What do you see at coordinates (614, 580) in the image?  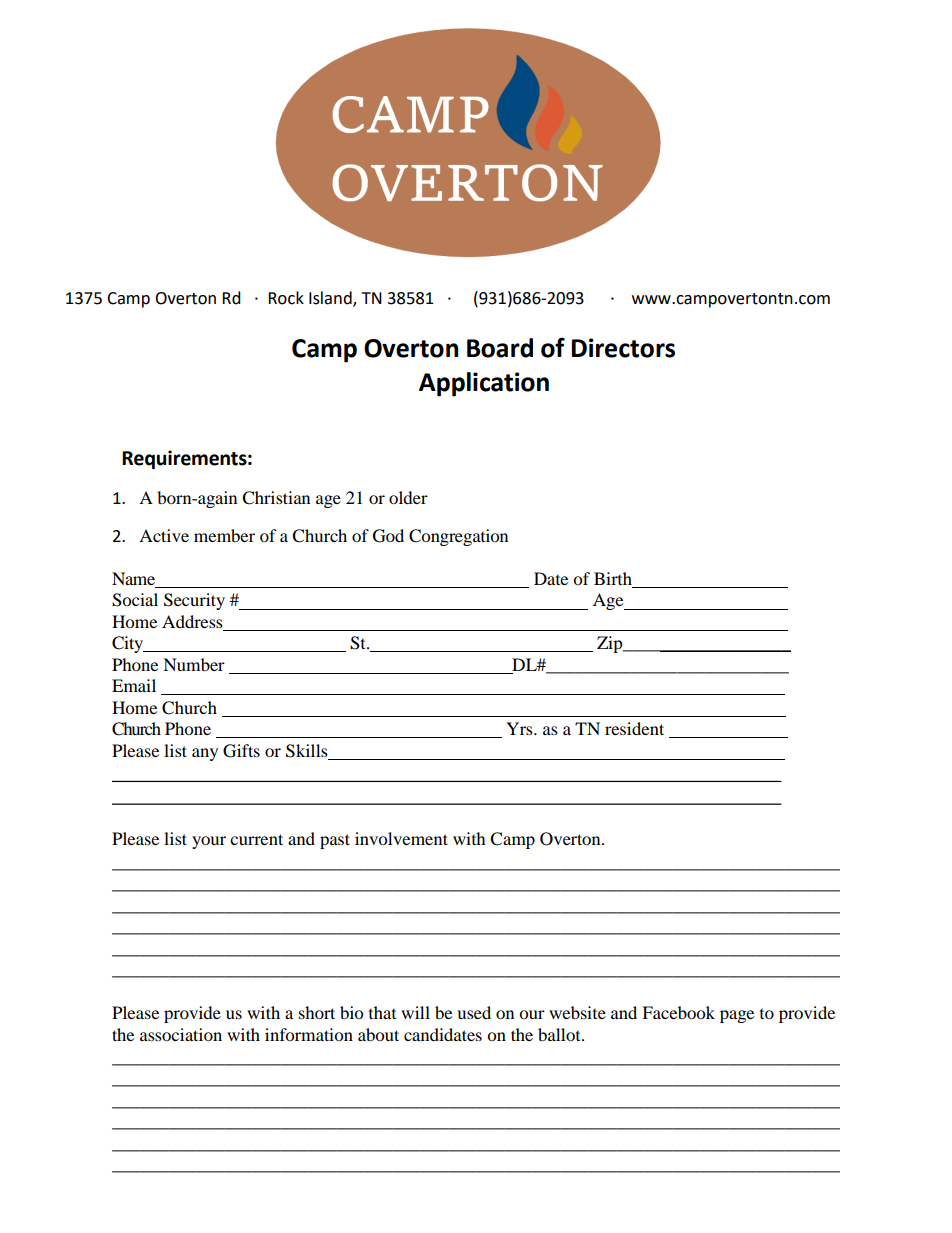 I see `Birth` at bounding box center [614, 580].
